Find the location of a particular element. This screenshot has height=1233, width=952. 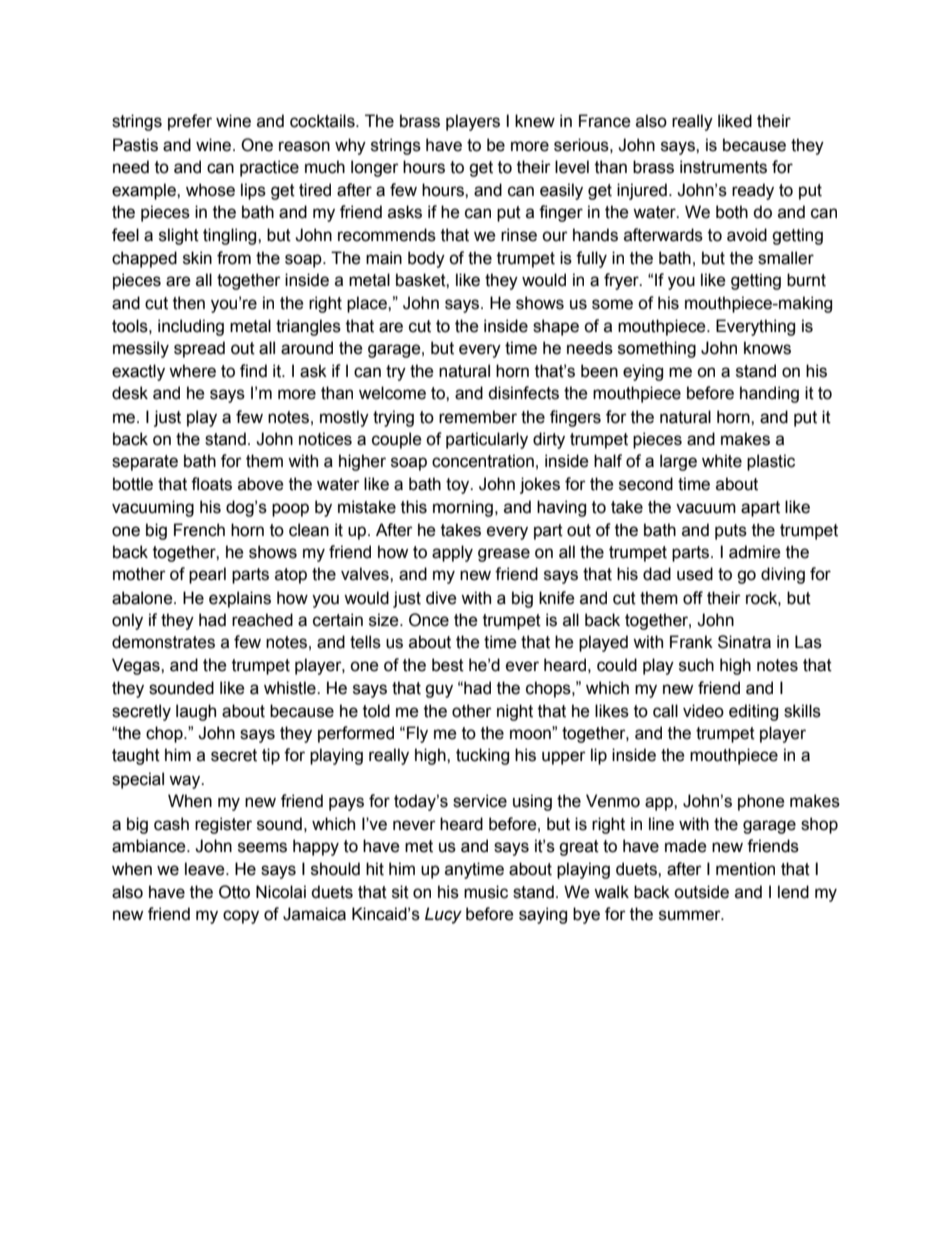

morning is located at coordinates (463, 508).
